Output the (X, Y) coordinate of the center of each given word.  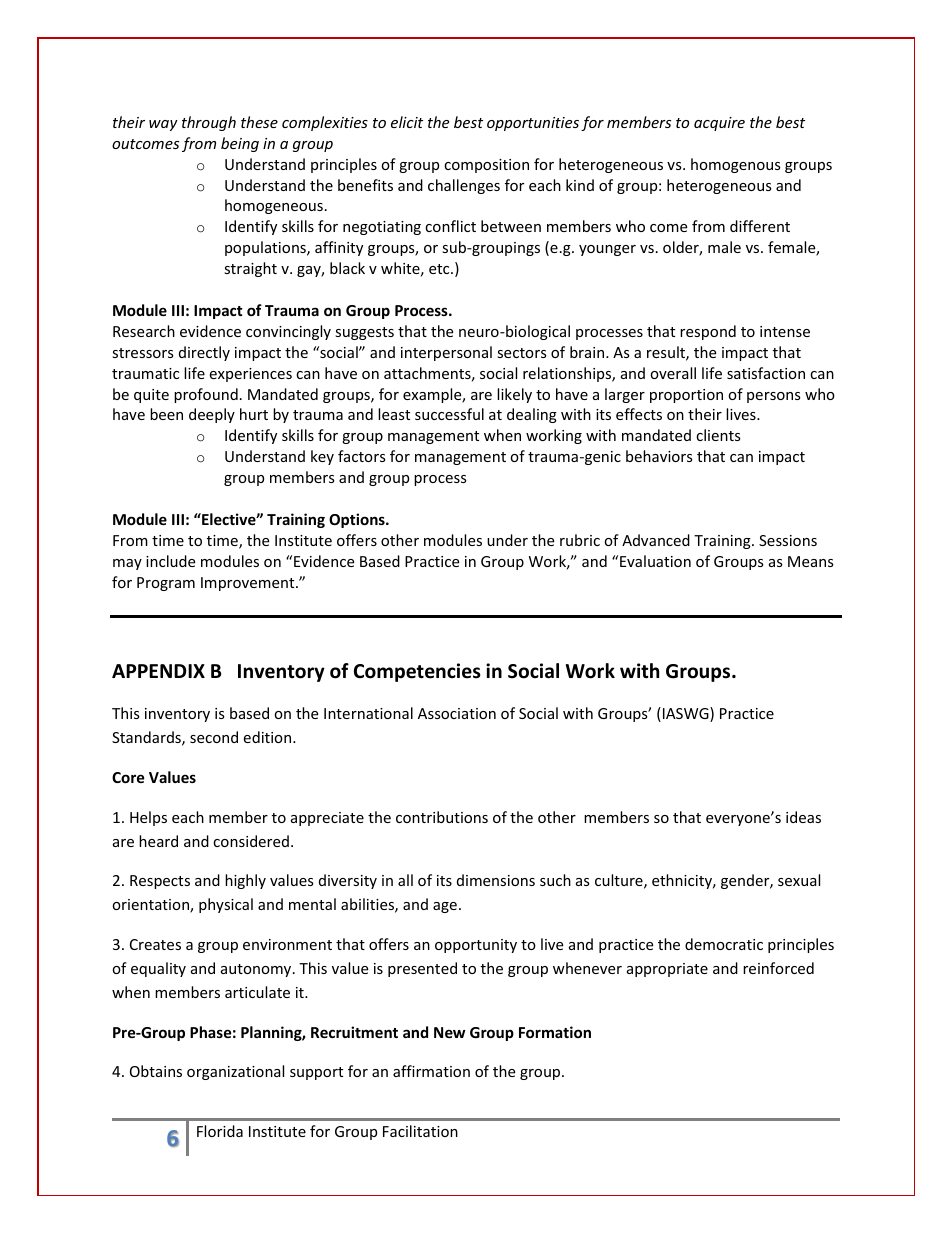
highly (245, 881)
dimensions (496, 880)
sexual (799, 880)
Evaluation (655, 561)
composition (486, 166)
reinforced (778, 968)
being (240, 144)
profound (206, 395)
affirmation (431, 1071)
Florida (220, 1131)
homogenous (736, 165)
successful (449, 414)
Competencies (417, 672)
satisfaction (766, 373)
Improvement (249, 584)
